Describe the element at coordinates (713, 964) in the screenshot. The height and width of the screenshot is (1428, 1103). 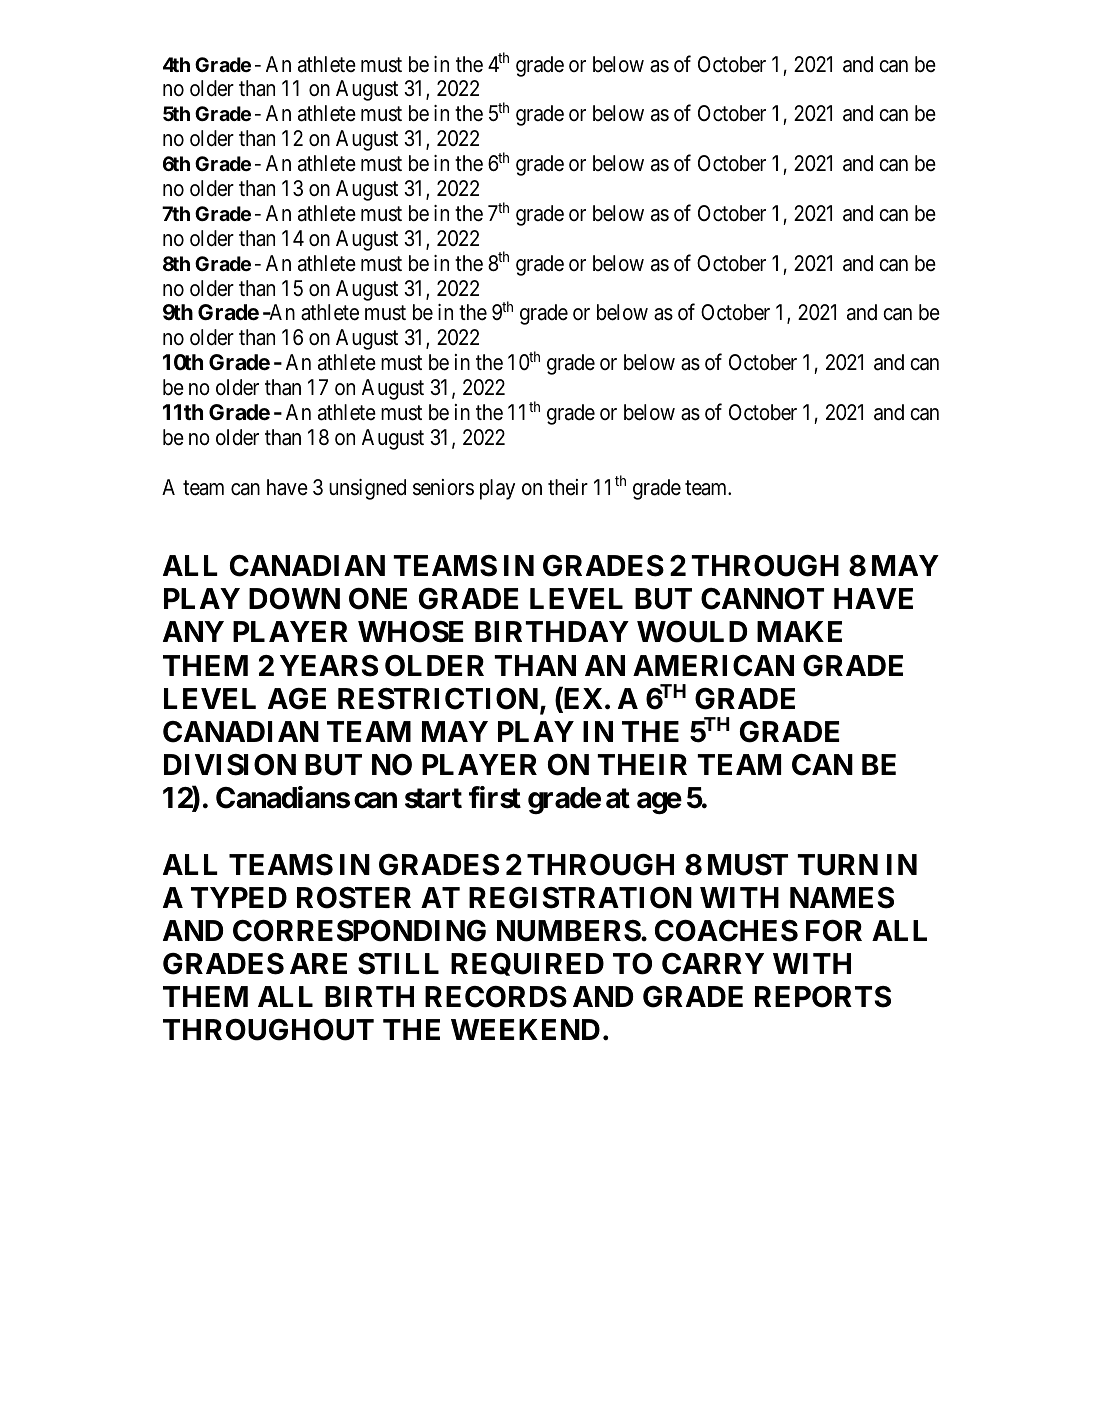
I see `CARRY` at that location.
